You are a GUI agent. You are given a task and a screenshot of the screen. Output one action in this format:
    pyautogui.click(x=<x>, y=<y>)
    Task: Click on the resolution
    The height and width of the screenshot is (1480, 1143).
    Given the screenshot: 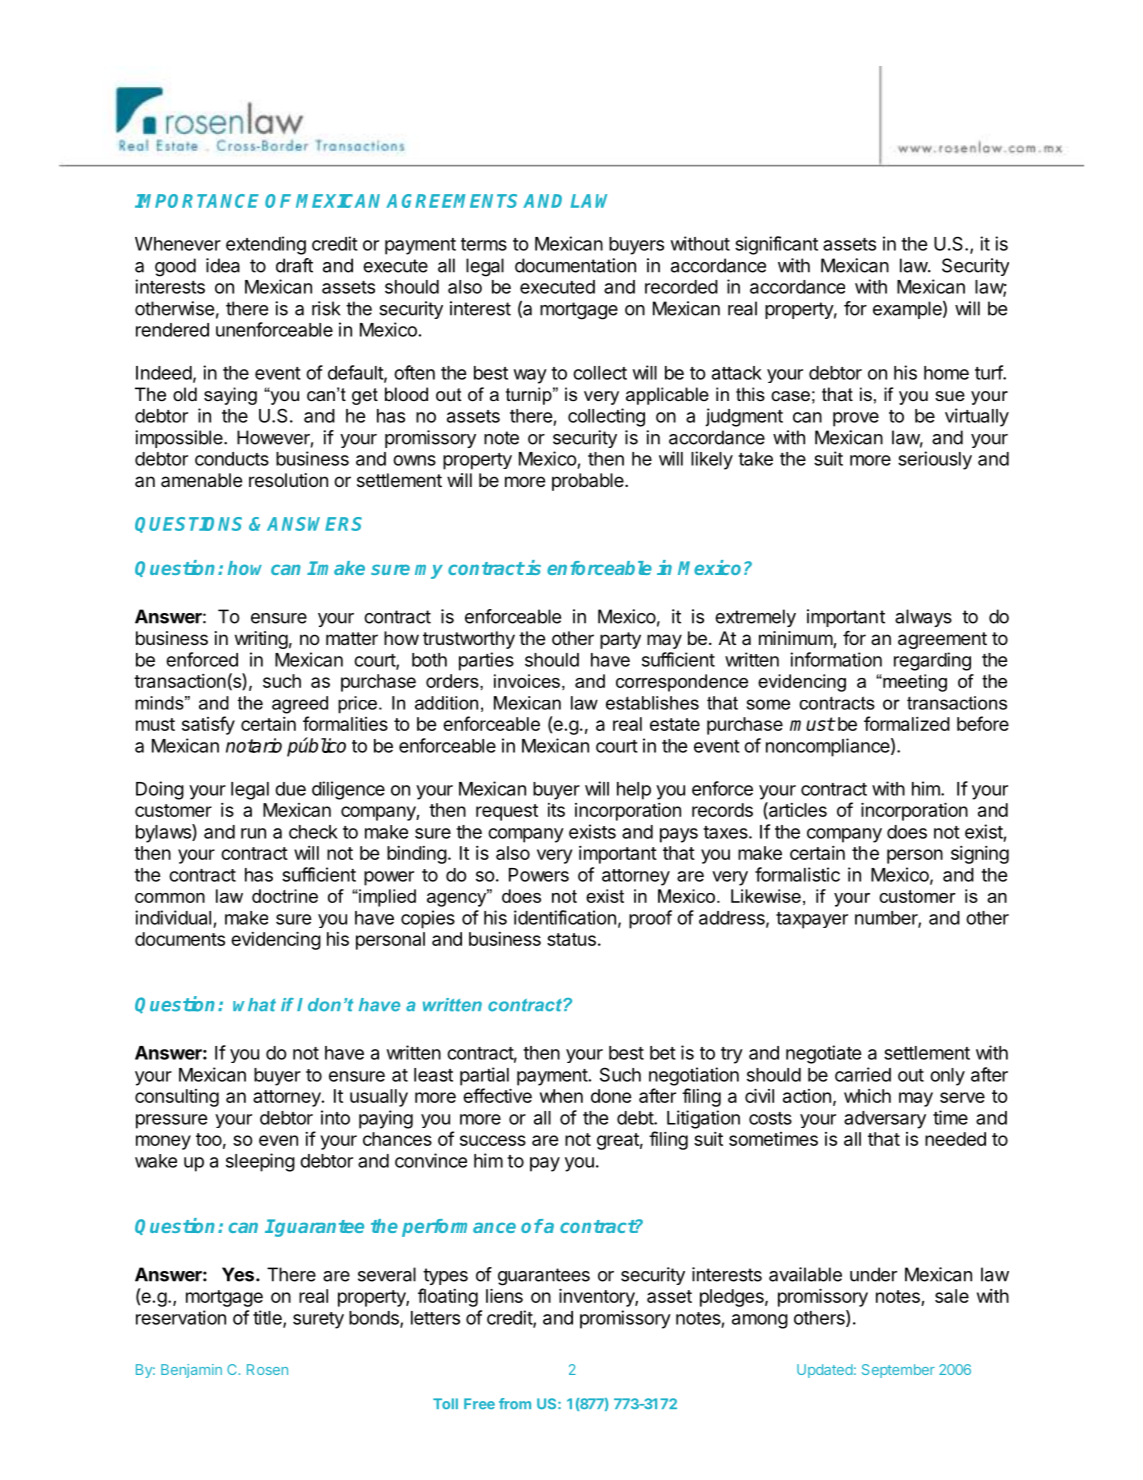 What is the action you would take?
    pyautogui.click(x=288, y=480)
